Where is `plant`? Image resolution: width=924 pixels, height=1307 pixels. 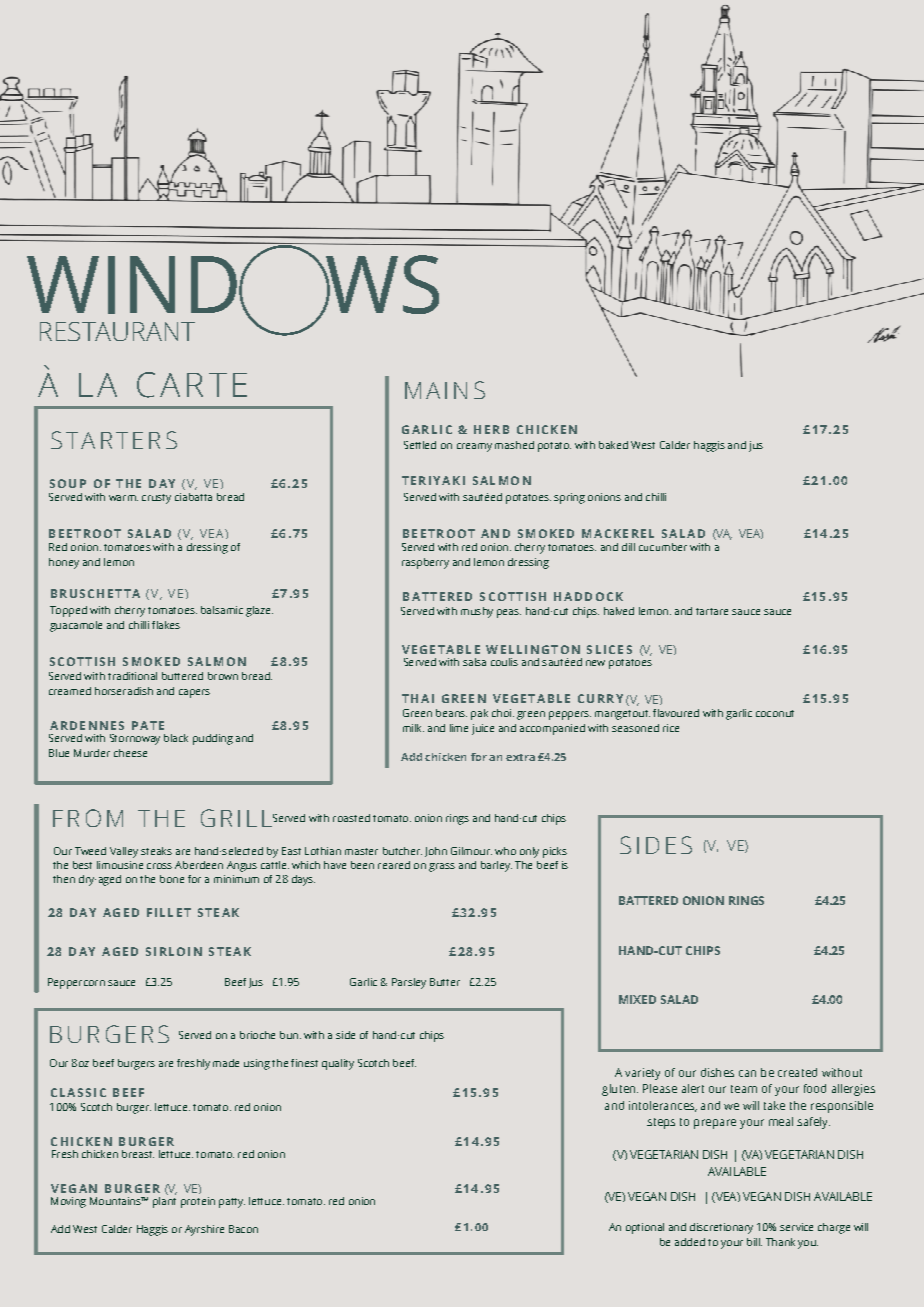 plant is located at coordinates (164, 1201).
